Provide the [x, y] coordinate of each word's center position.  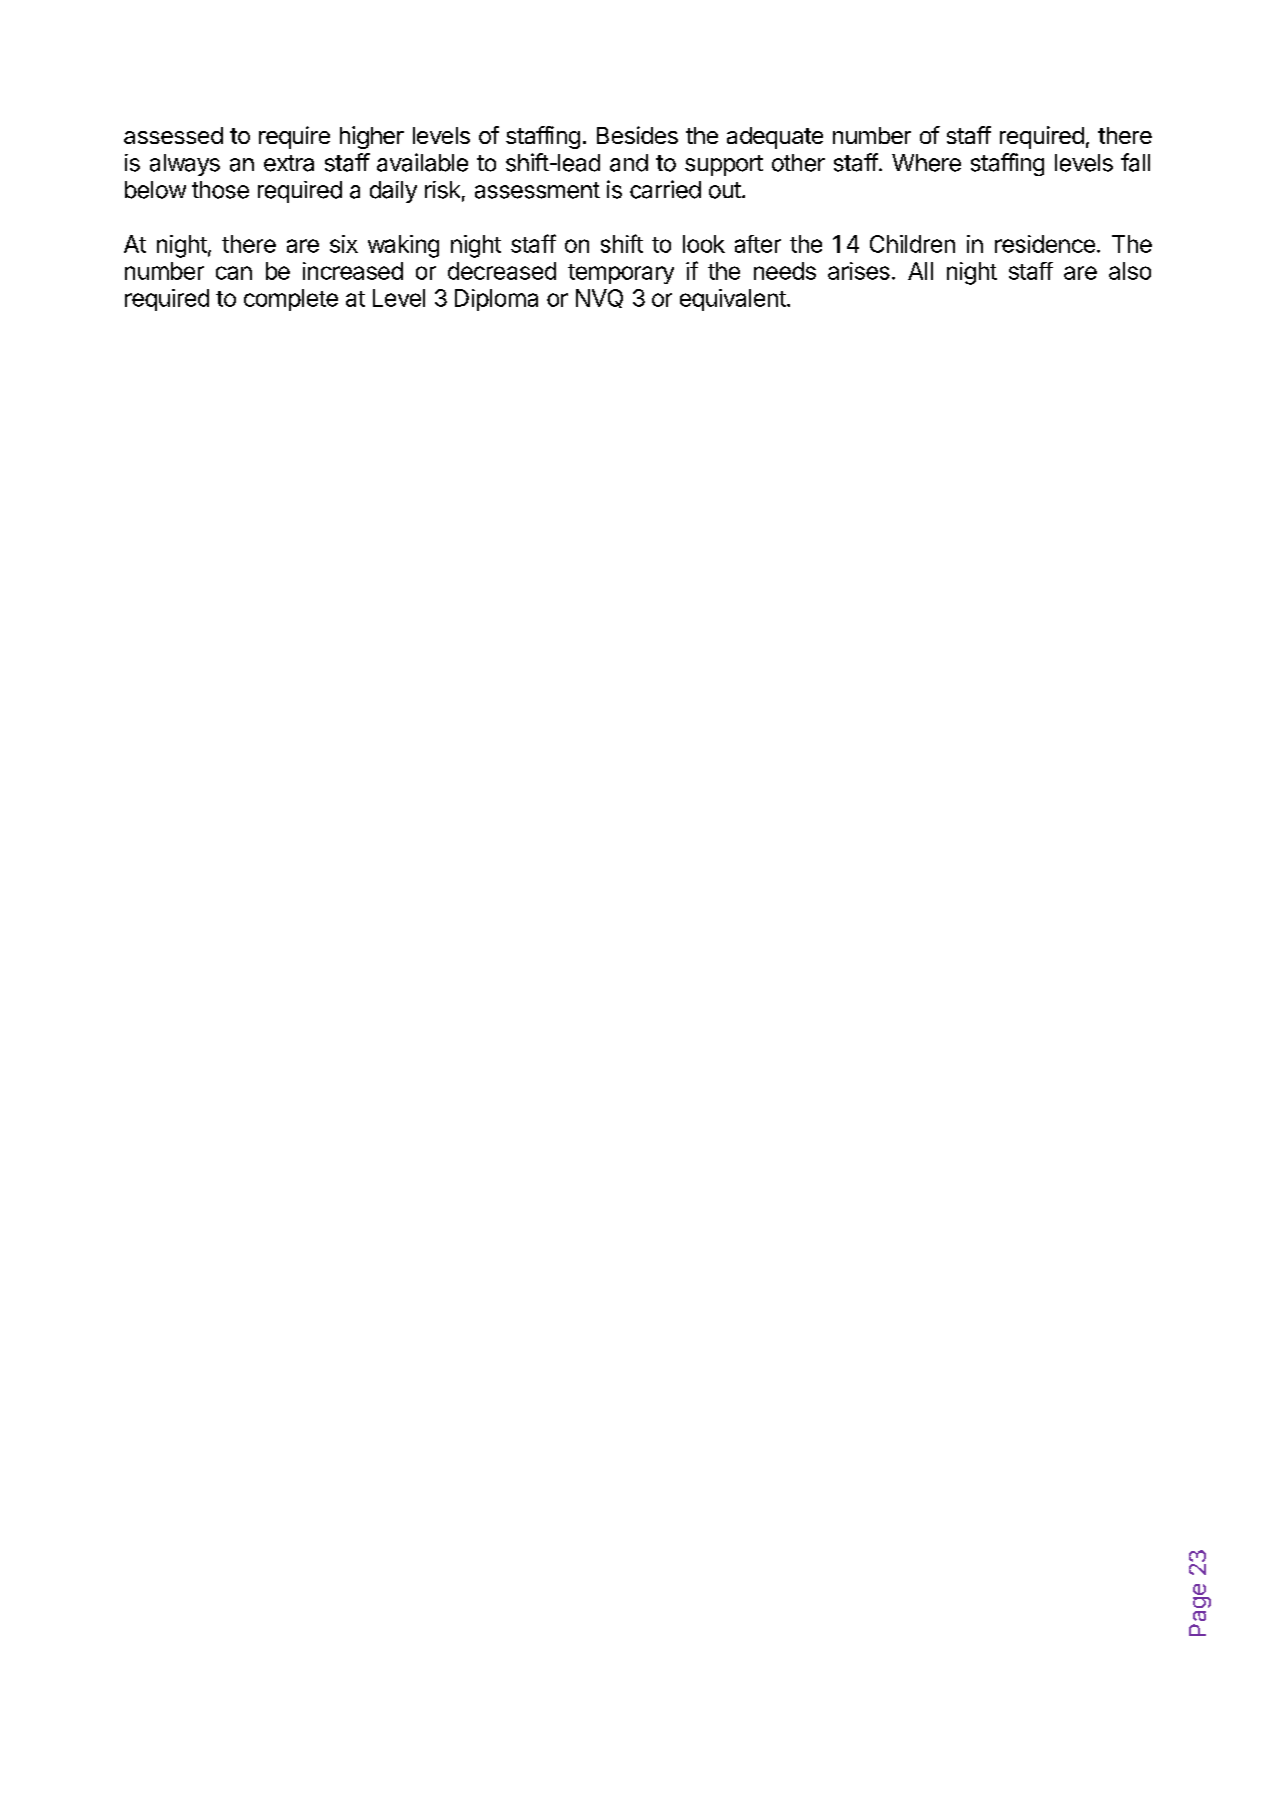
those [220, 190]
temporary [621, 274]
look [704, 244]
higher [372, 137]
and [629, 163]
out [725, 190]
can [234, 273]
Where [926, 163]
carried [665, 189]
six [344, 244]
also [1130, 271]
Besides [637, 135]
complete [291, 300]
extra [289, 163]
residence [1045, 244]
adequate [775, 138]
